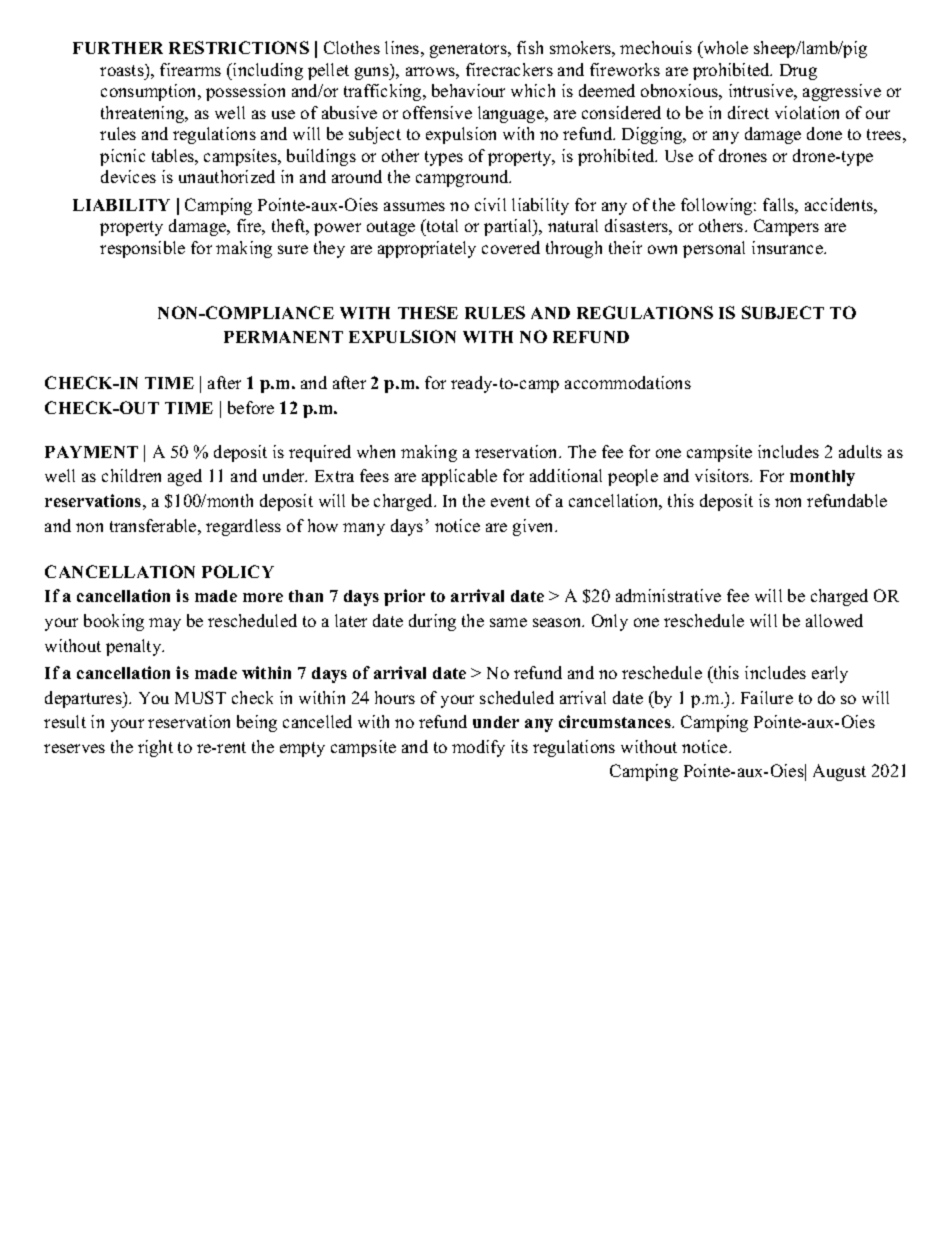 This screenshot has width=952, height=1233. What do you see at coordinates (668, 595) in the screenshot?
I see `administrative` at bounding box center [668, 595].
